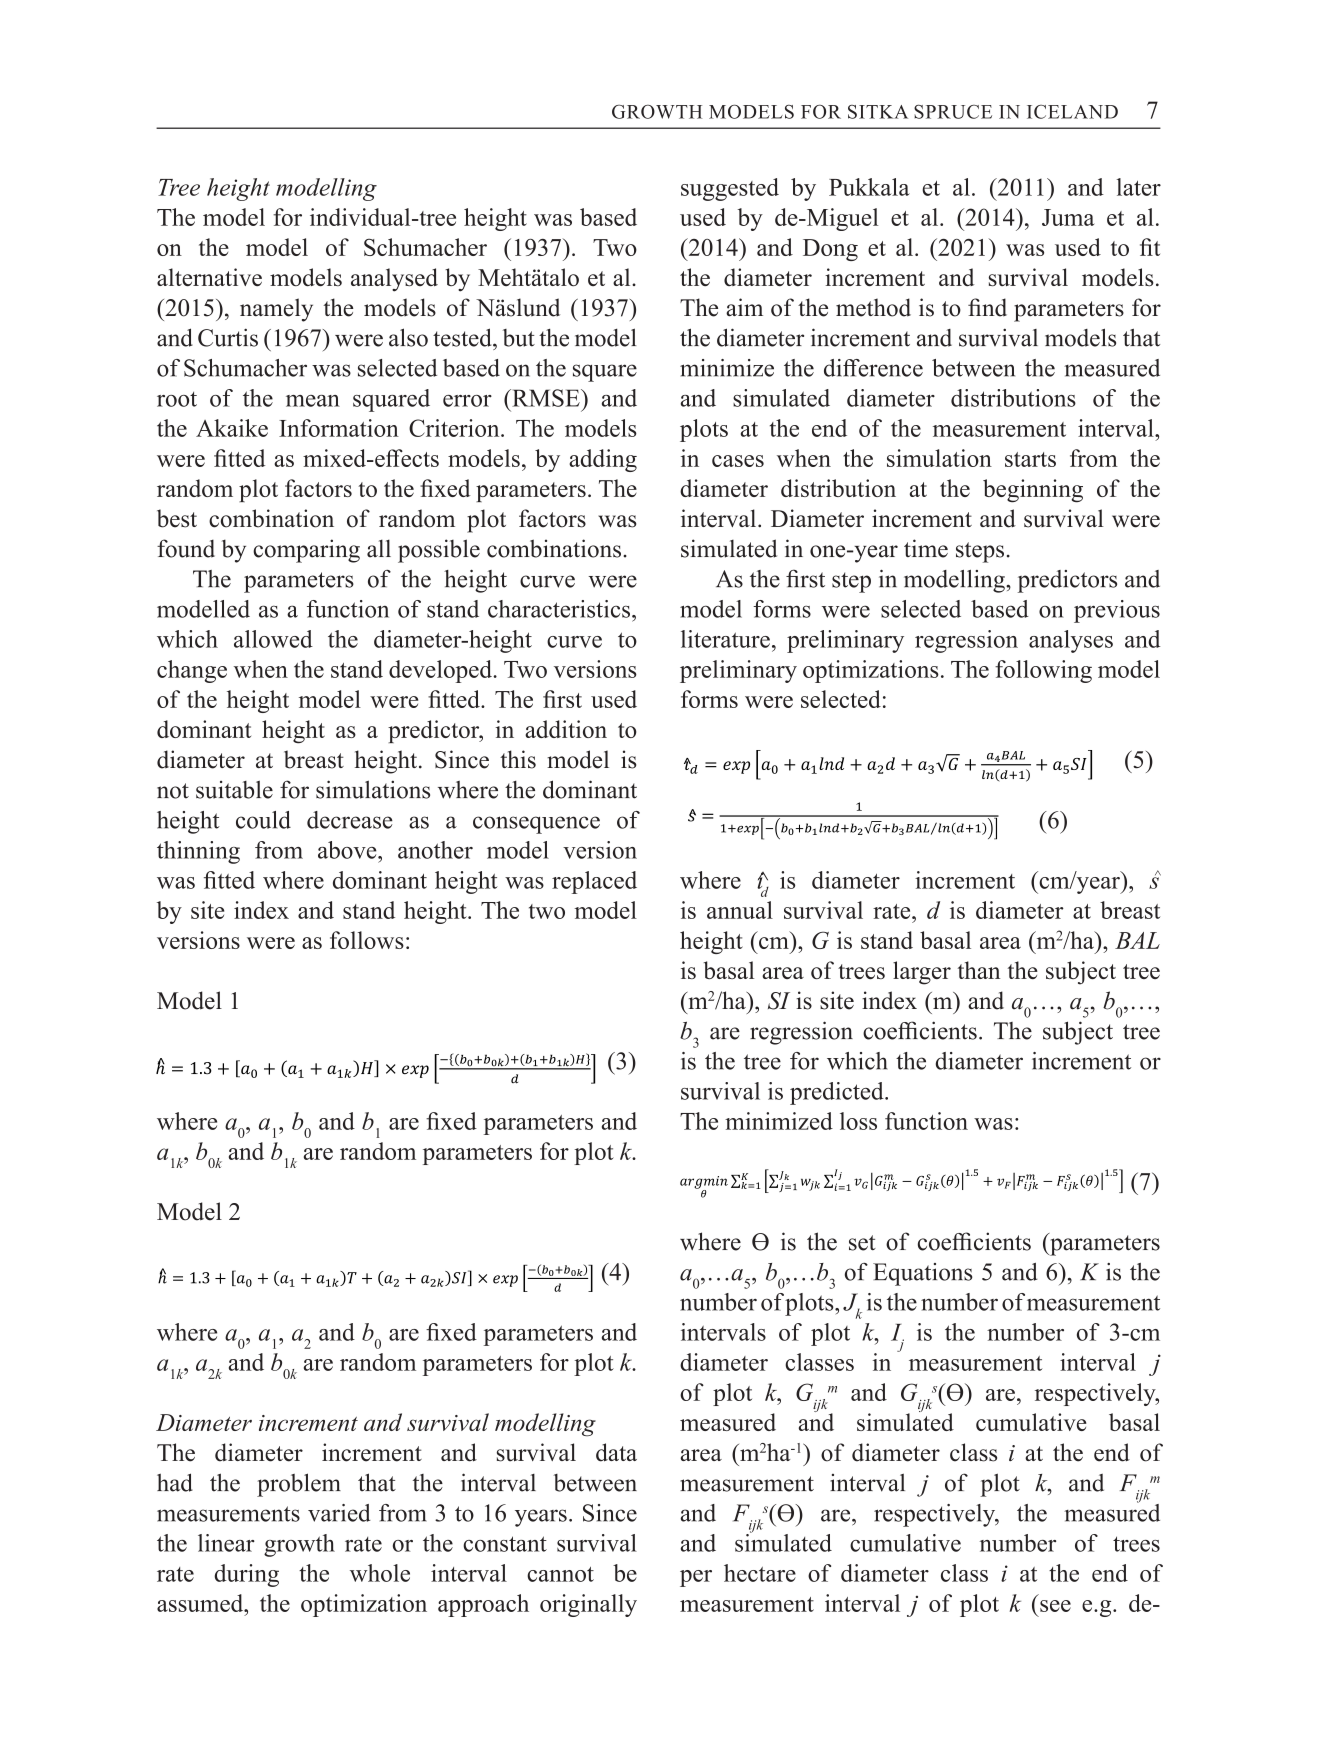 Image resolution: width=1317 pixels, height=1758 pixels. What do you see at coordinates (696, 1578) in the screenshot?
I see `per` at bounding box center [696, 1578].
